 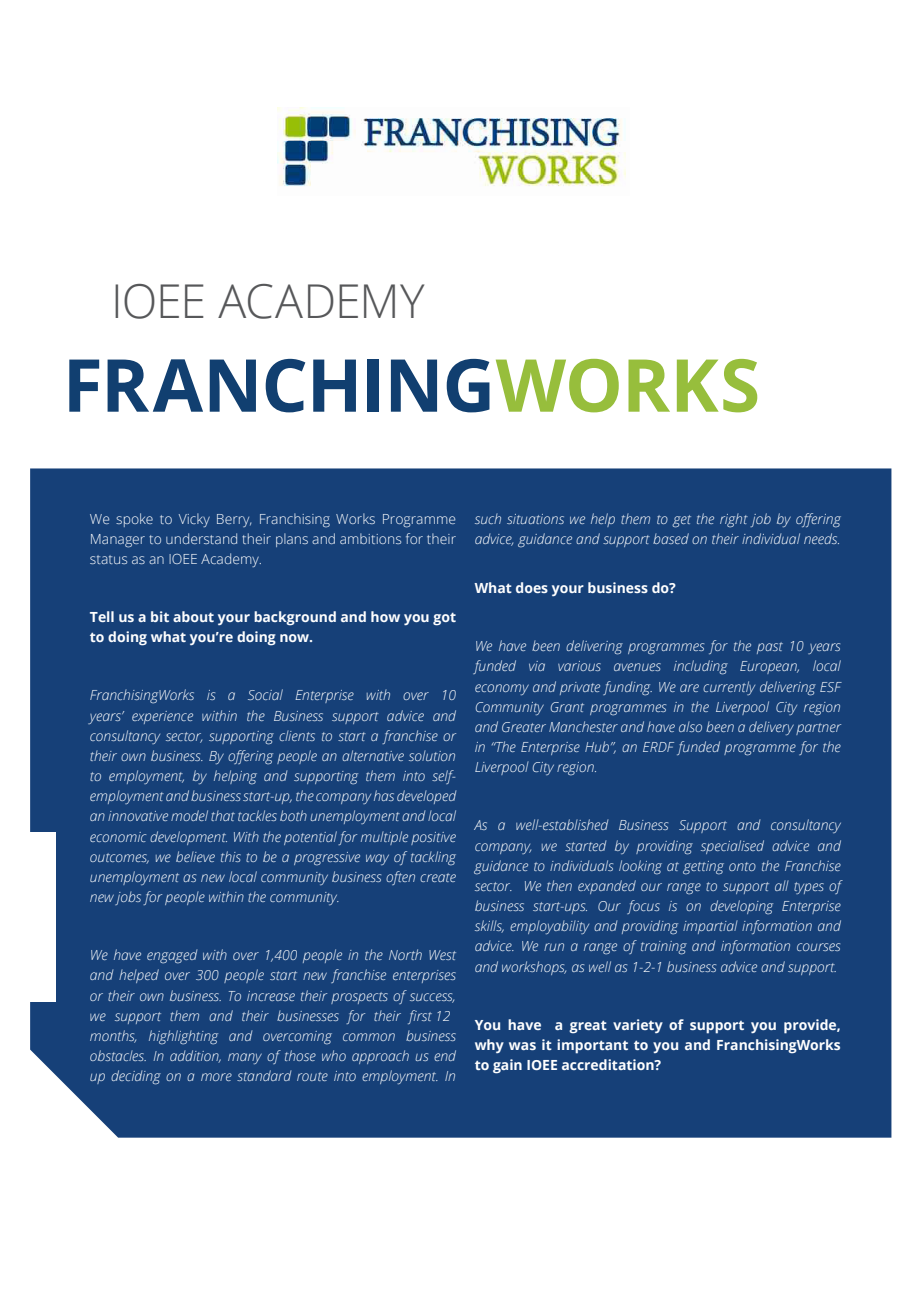 I want to click on experience, so click(x=162, y=717).
